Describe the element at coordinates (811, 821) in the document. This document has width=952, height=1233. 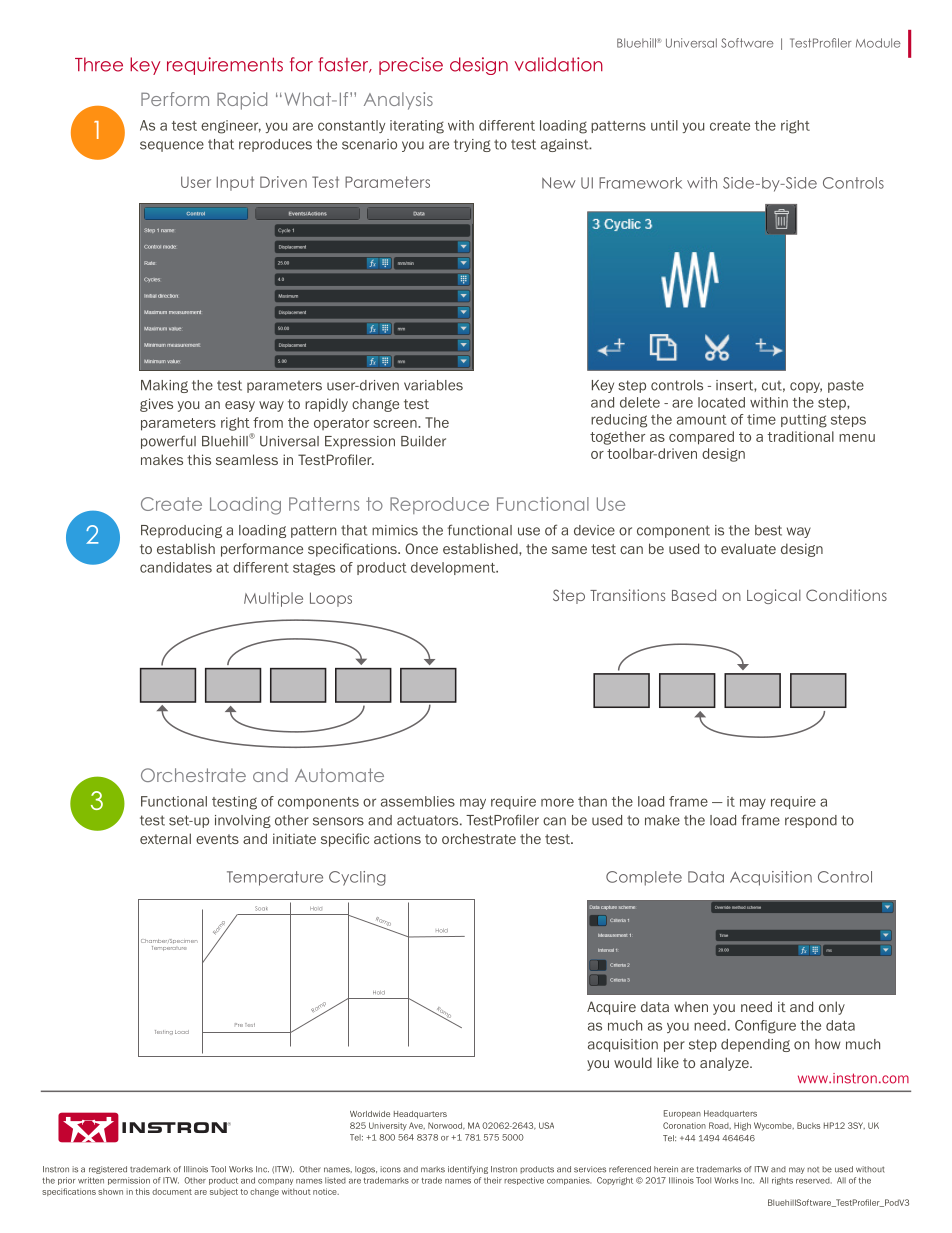
I see `respond` at that location.
